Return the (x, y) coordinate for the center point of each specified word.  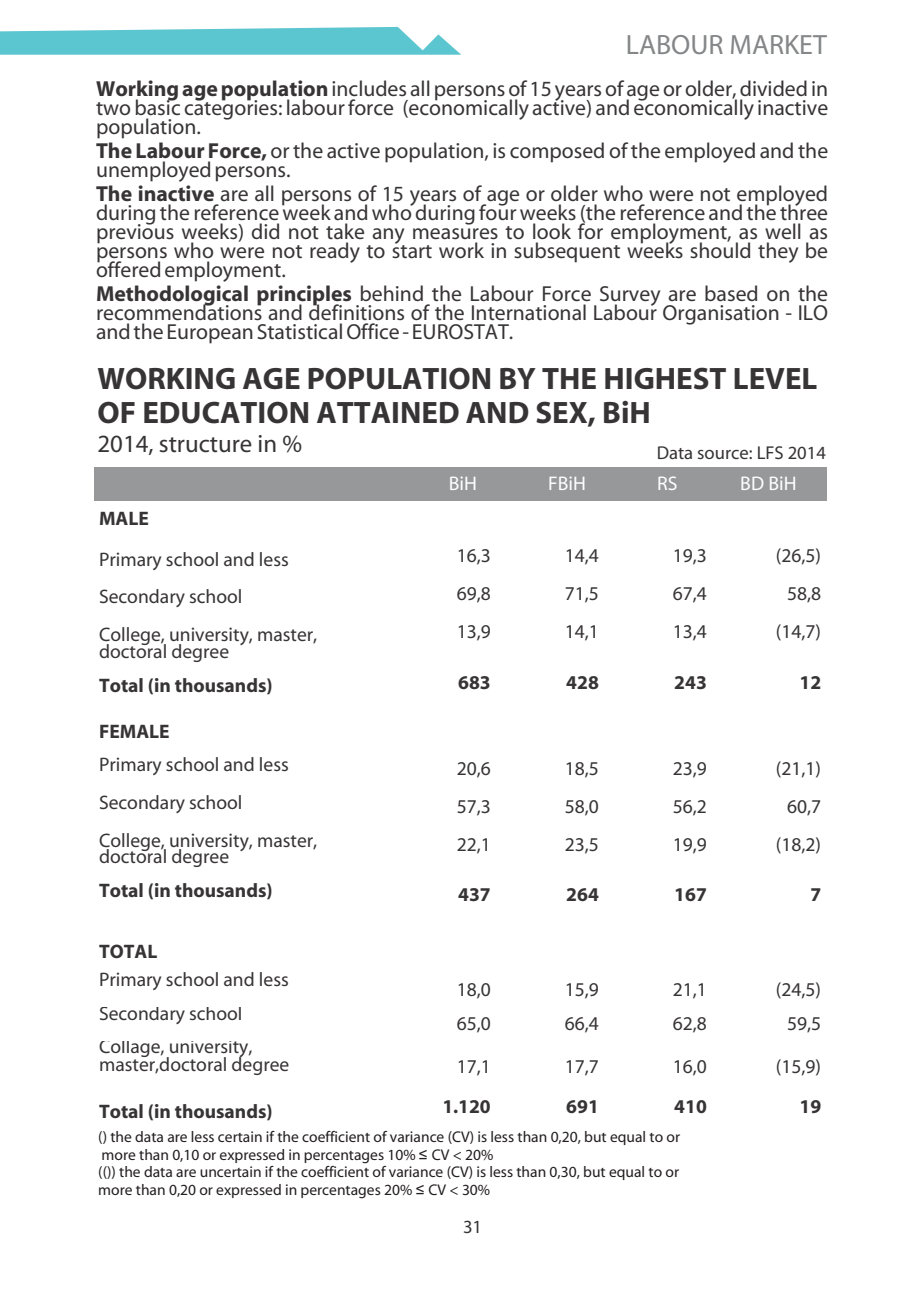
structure (206, 445)
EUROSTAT (462, 331)
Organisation (721, 315)
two (113, 108)
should (720, 249)
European (210, 334)
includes (369, 88)
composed (557, 152)
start (412, 250)
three (803, 211)
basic (157, 106)
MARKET (779, 44)
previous (135, 232)
